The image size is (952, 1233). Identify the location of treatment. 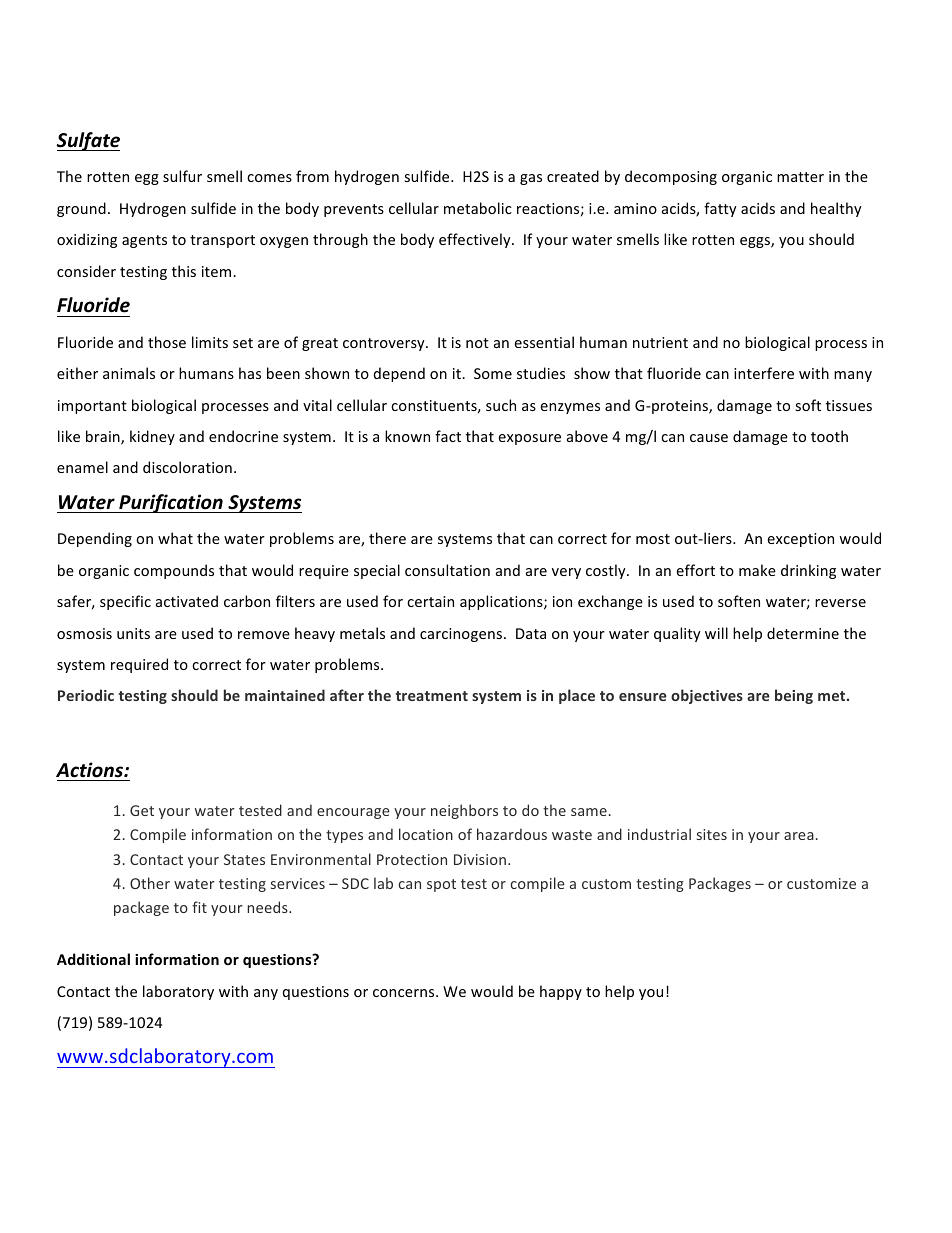
(432, 696).
